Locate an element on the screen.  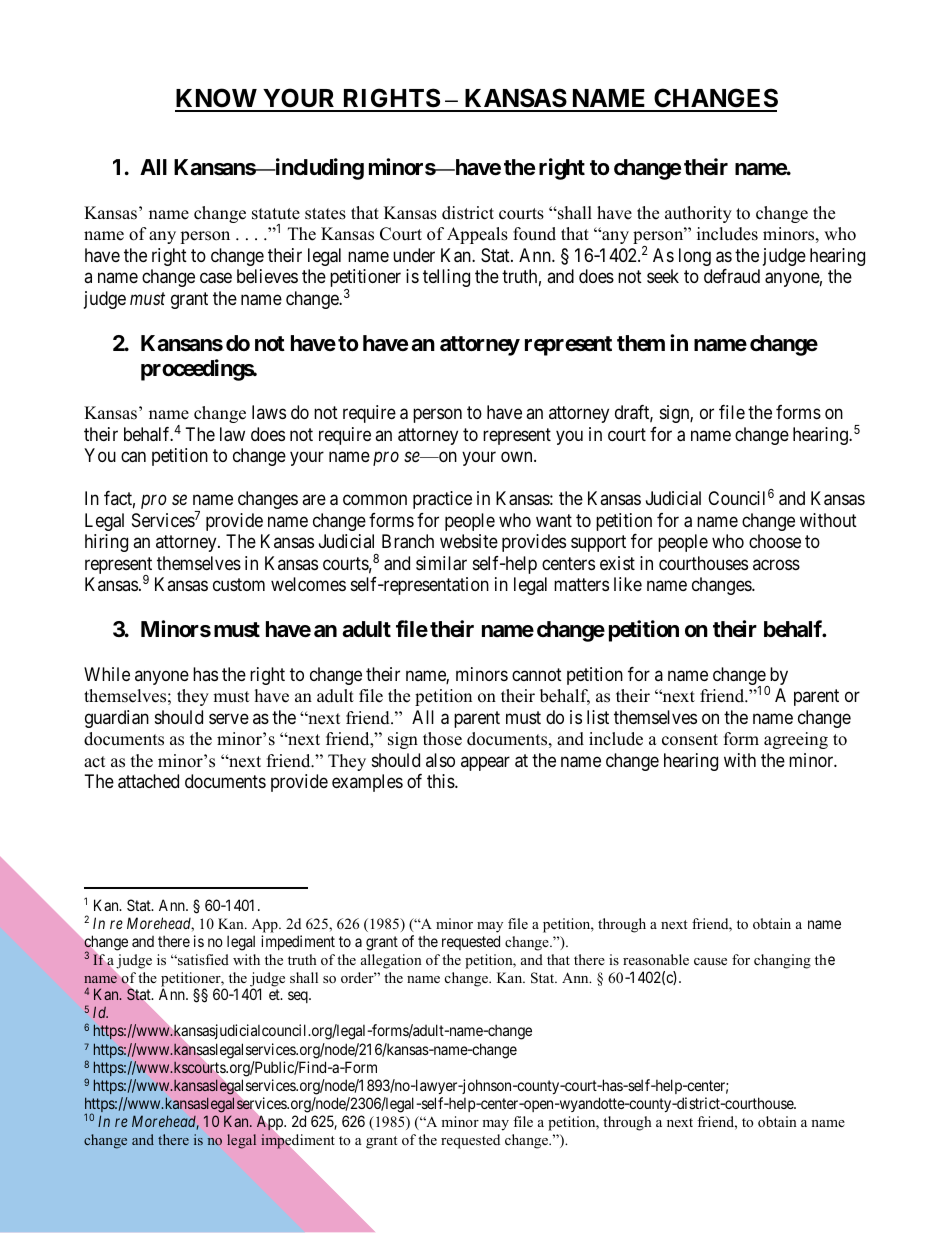
those is located at coordinates (442, 739).
